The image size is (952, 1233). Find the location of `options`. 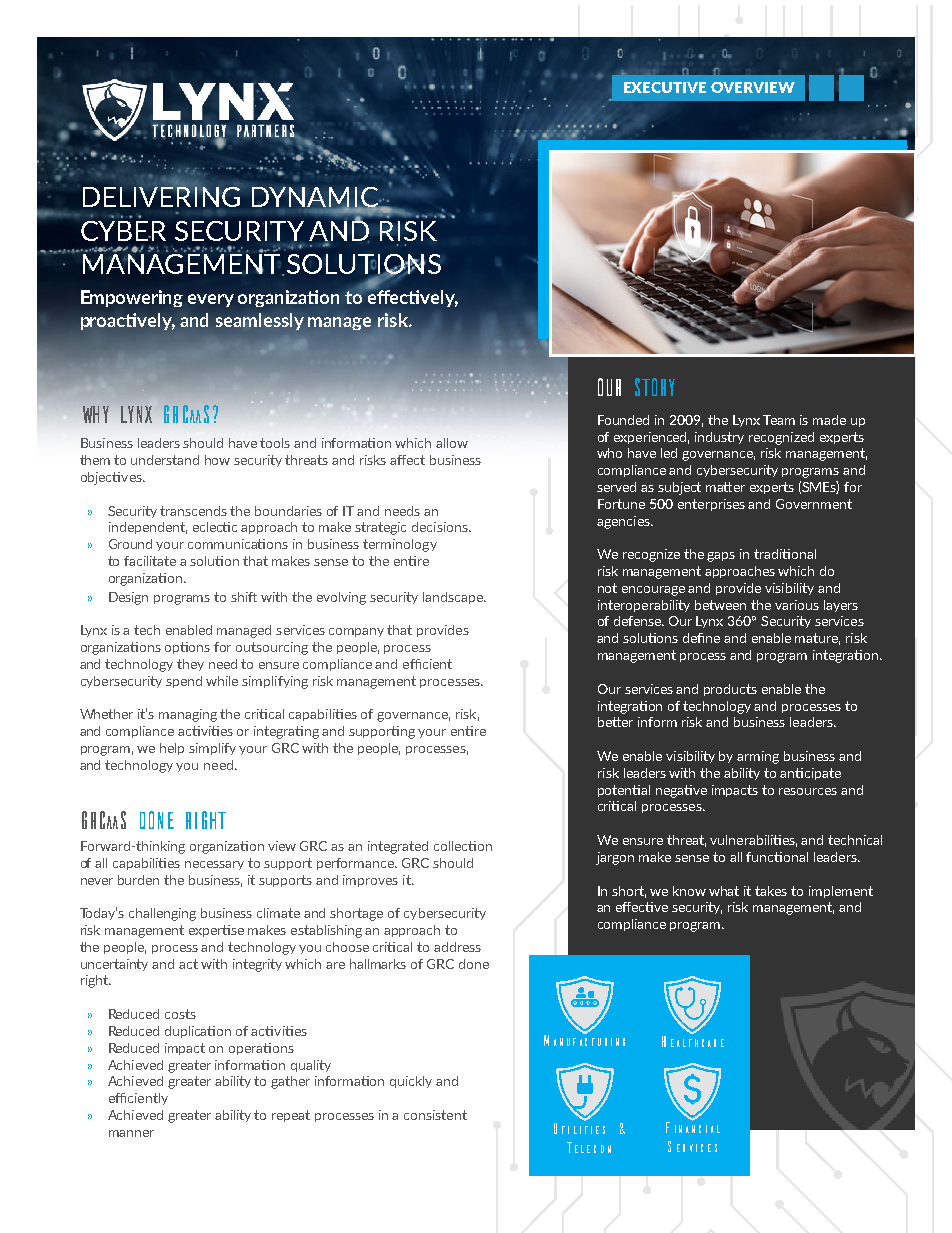

options is located at coordinates (187, 648).
